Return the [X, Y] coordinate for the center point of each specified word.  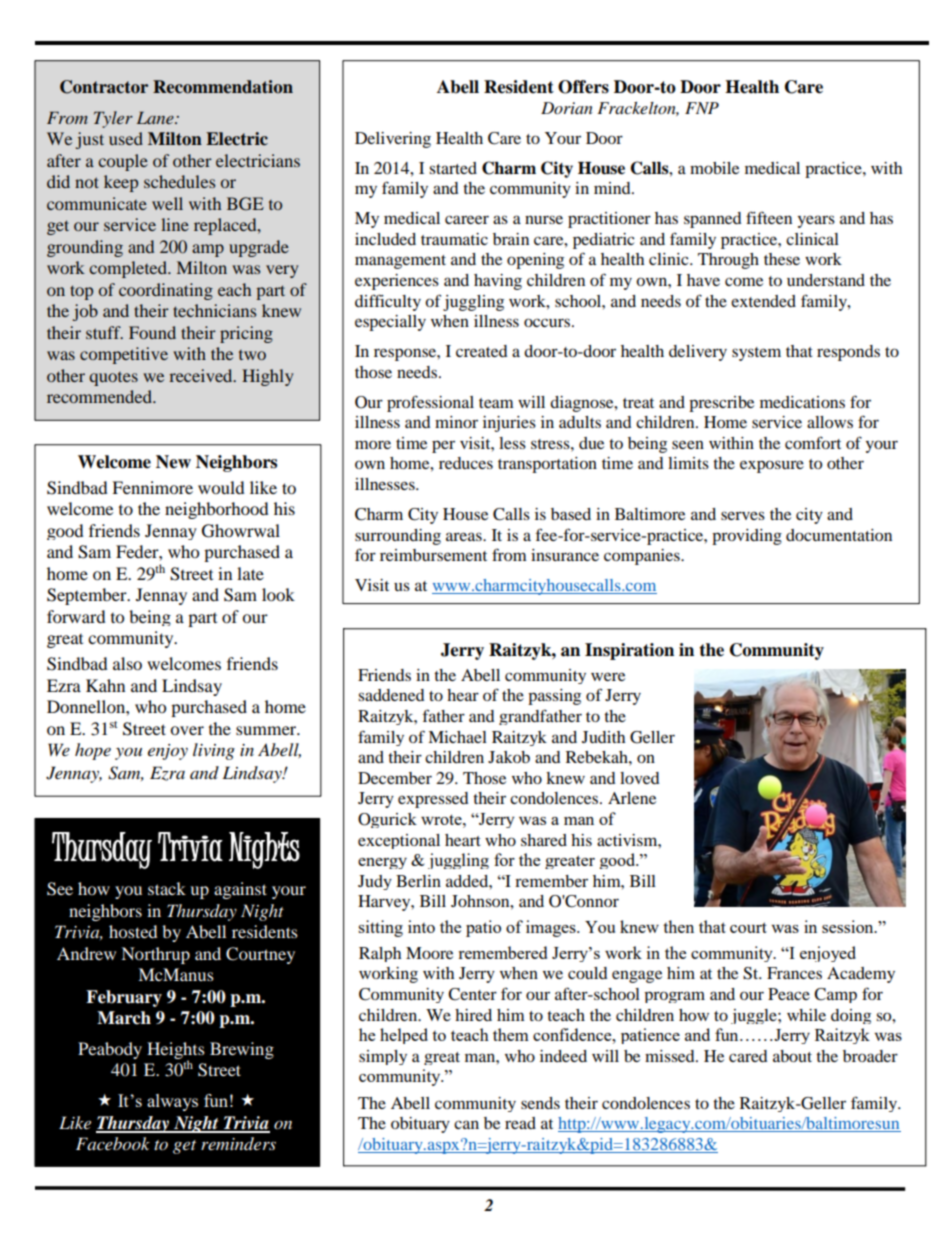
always [172, 1102]
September [88, 596]
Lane [156, 117]
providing [747, 537]
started [453, 168]
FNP [702, 108]
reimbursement [433, 555]
